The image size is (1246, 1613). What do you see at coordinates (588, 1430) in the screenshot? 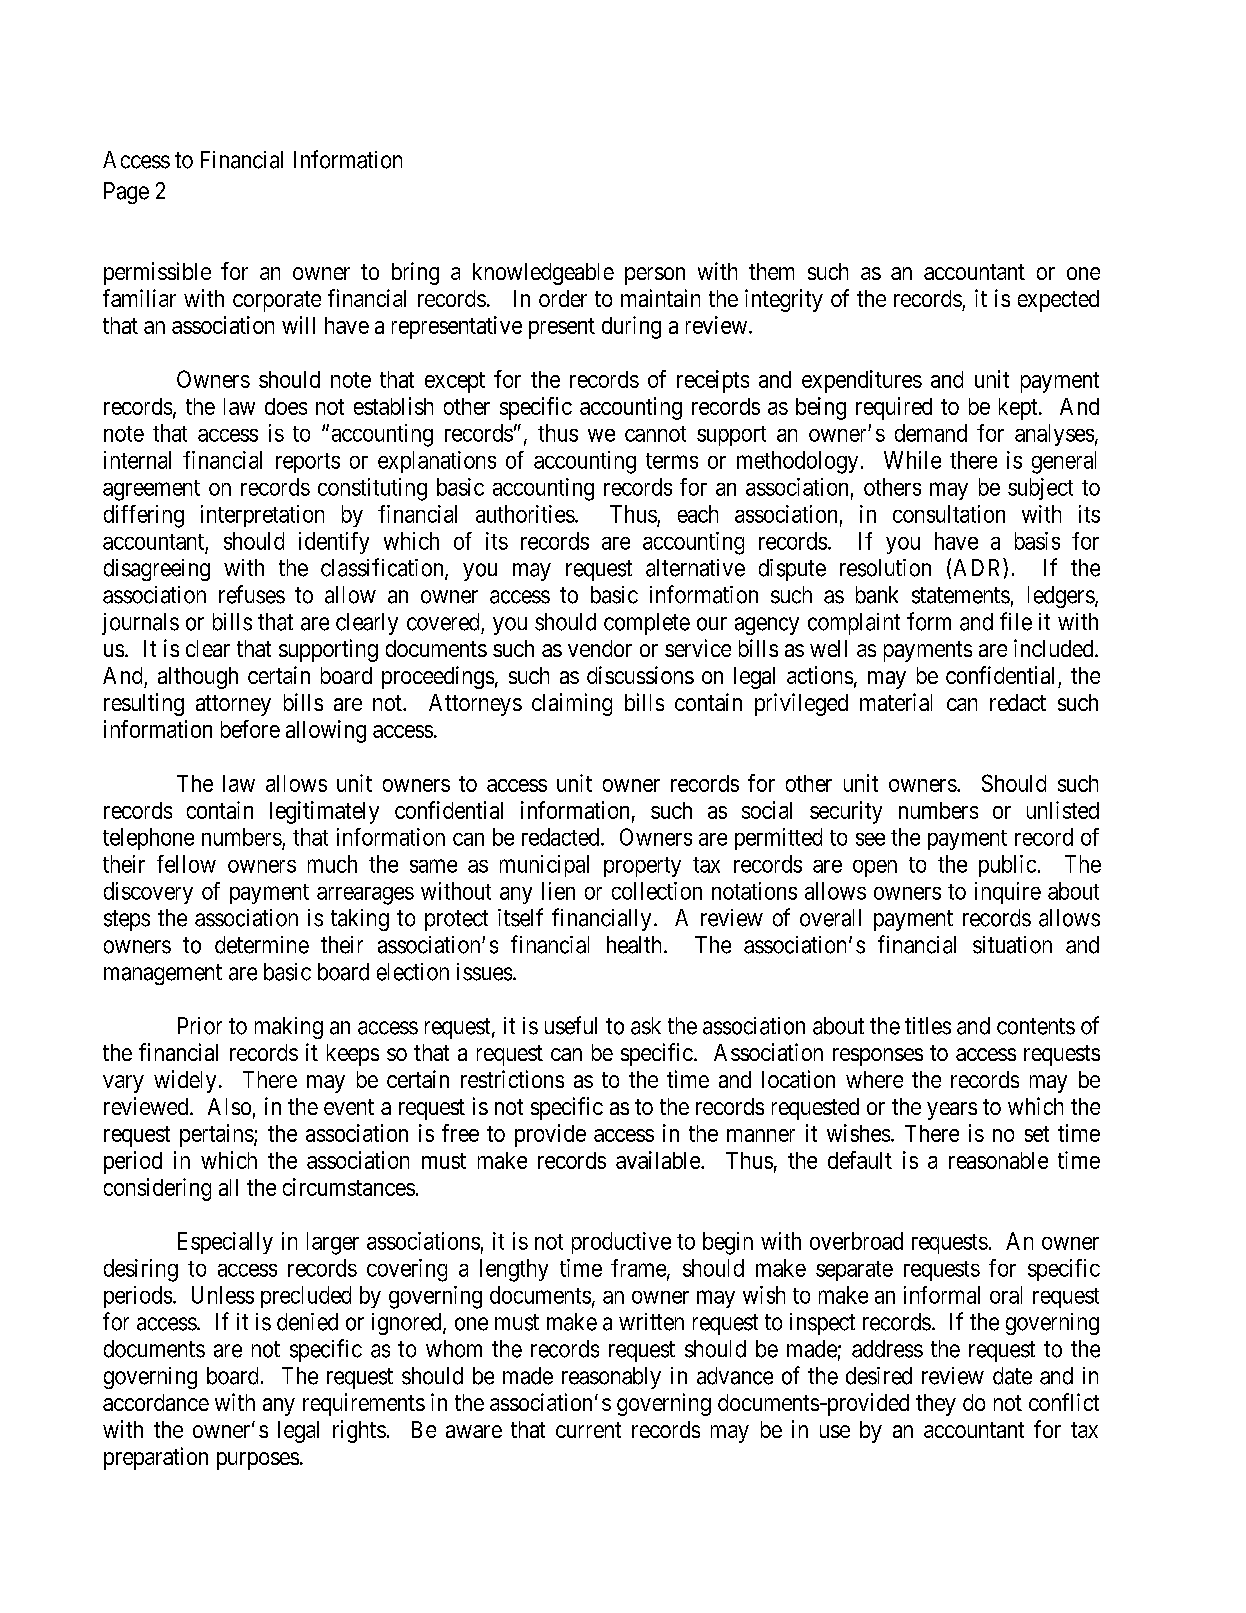
I see `current` at bounding box center [588, 1430].
